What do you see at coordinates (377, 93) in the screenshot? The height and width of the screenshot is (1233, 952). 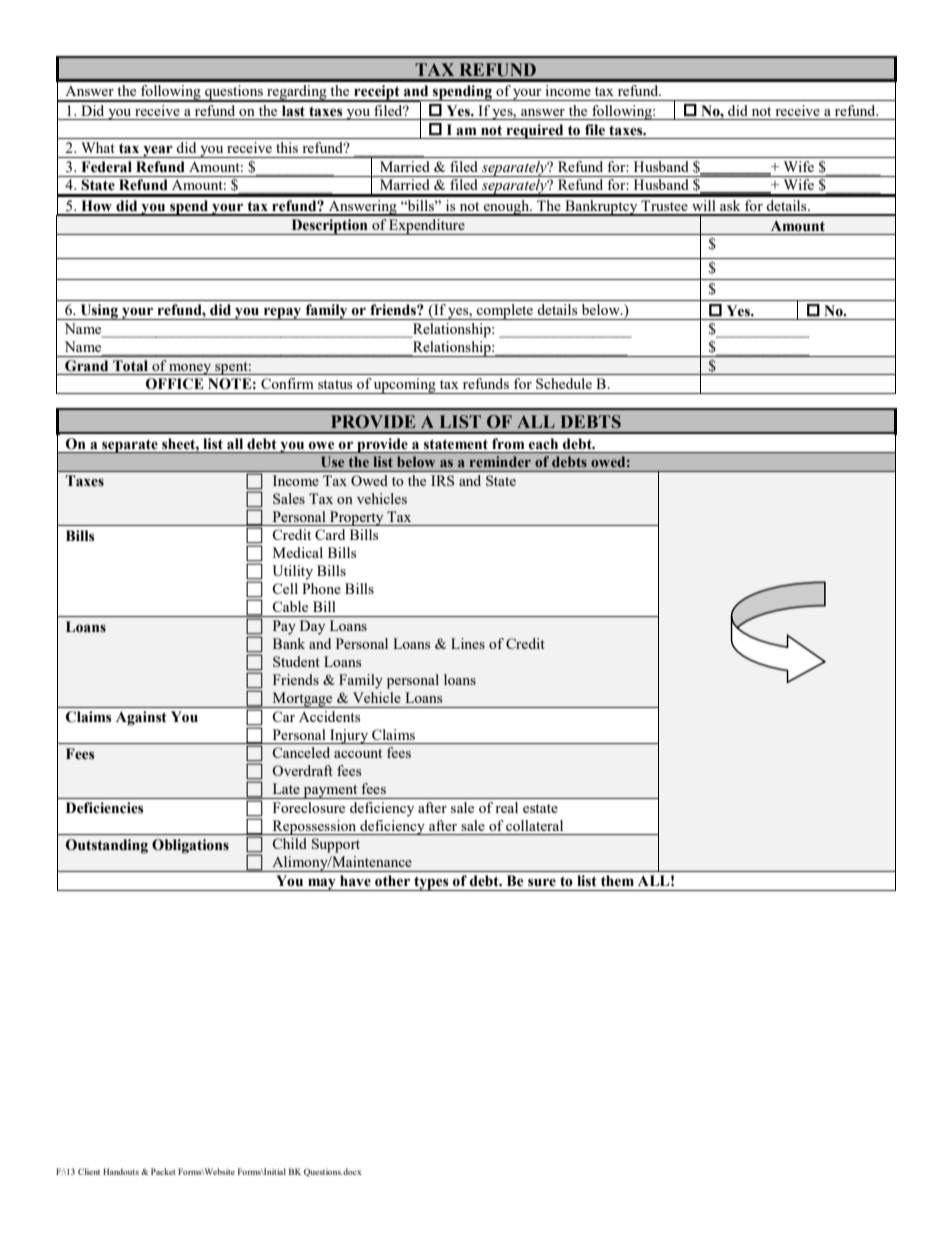 I see `receipt` at bounding box center [377, 93].
